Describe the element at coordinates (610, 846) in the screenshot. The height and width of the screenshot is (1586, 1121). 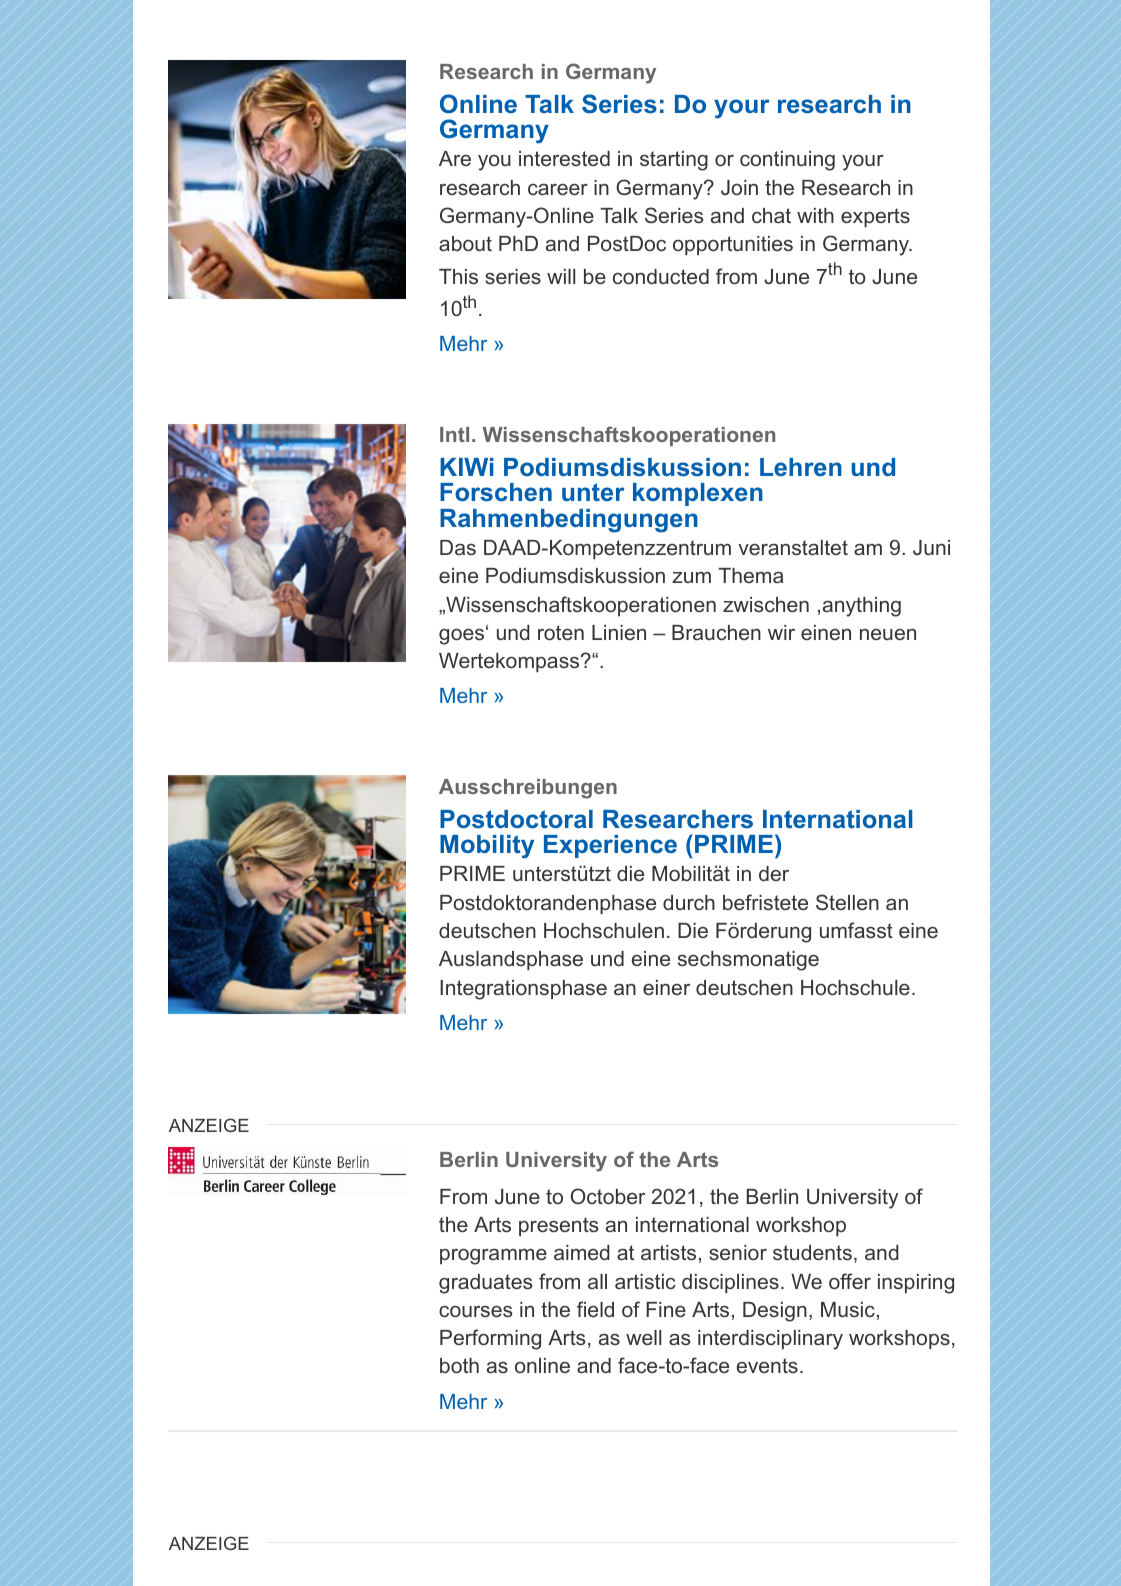
I see `Experience` at that location.
